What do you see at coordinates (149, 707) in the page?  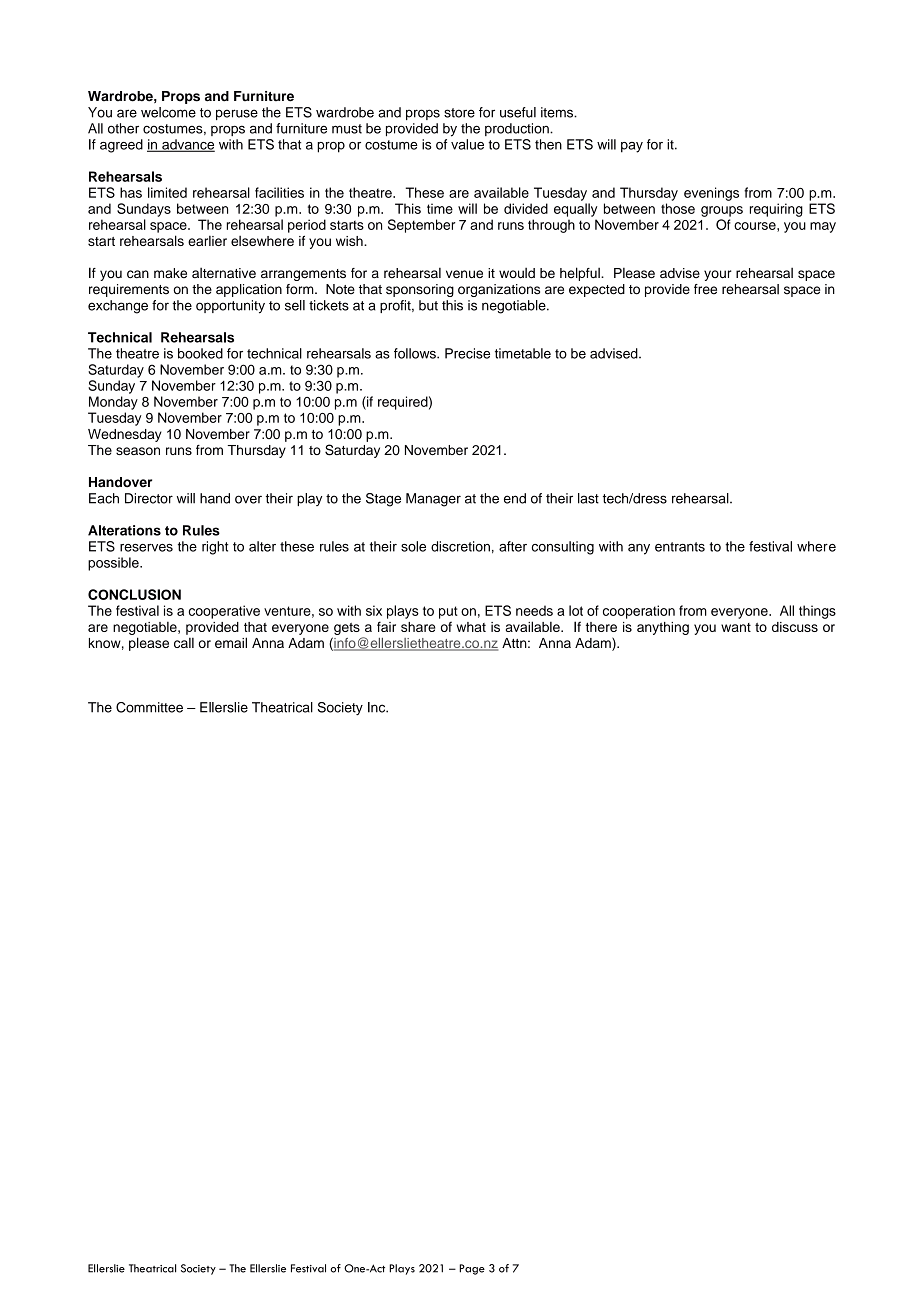 I see `Committee` at bounding box center [149, 707].
